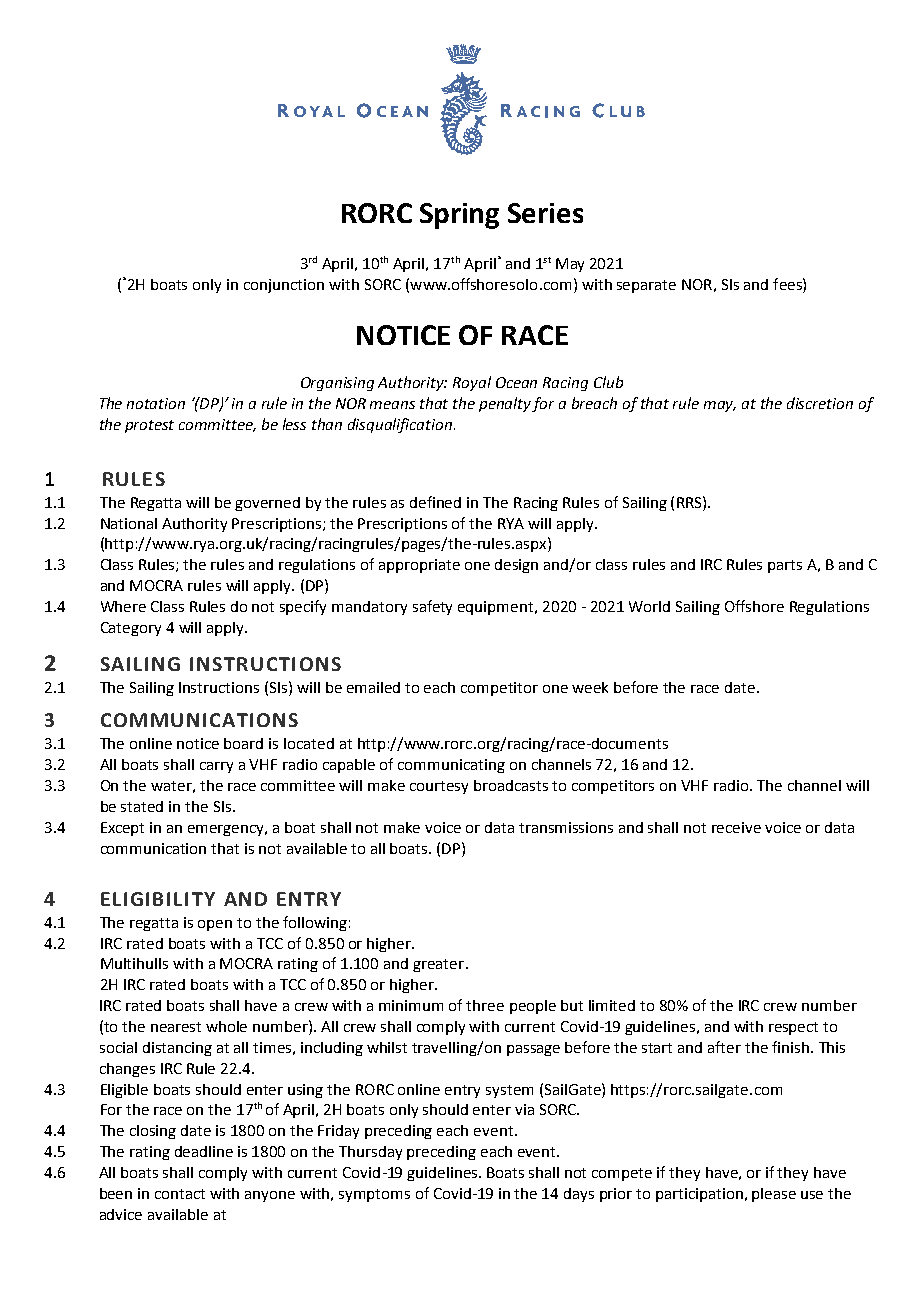 This image has width=924, height=1308. Describe the element at coordinates (129, 523) in the image. I see `National` at that location.
